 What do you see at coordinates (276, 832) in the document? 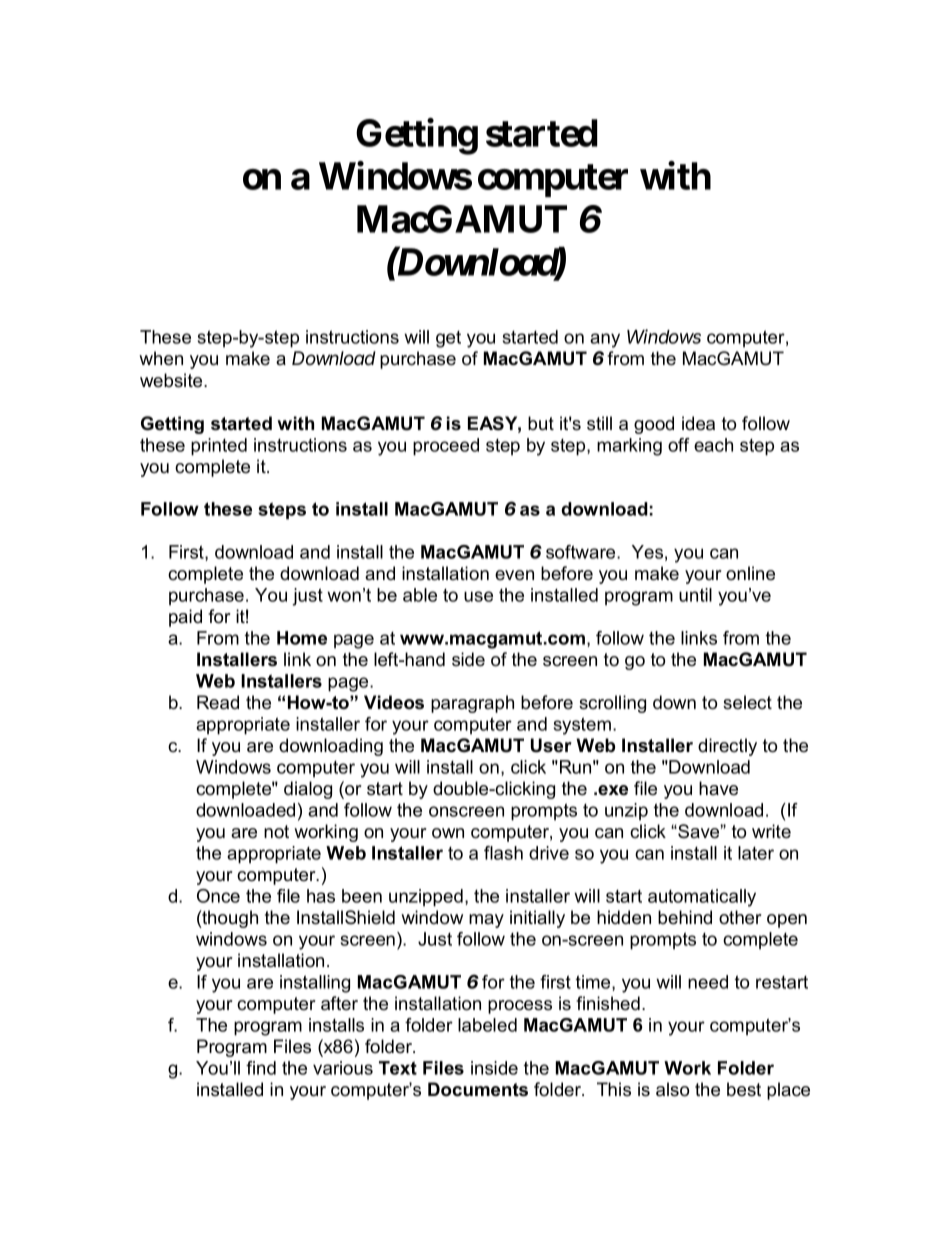
I see `not` at bounding box center [276, 832].
